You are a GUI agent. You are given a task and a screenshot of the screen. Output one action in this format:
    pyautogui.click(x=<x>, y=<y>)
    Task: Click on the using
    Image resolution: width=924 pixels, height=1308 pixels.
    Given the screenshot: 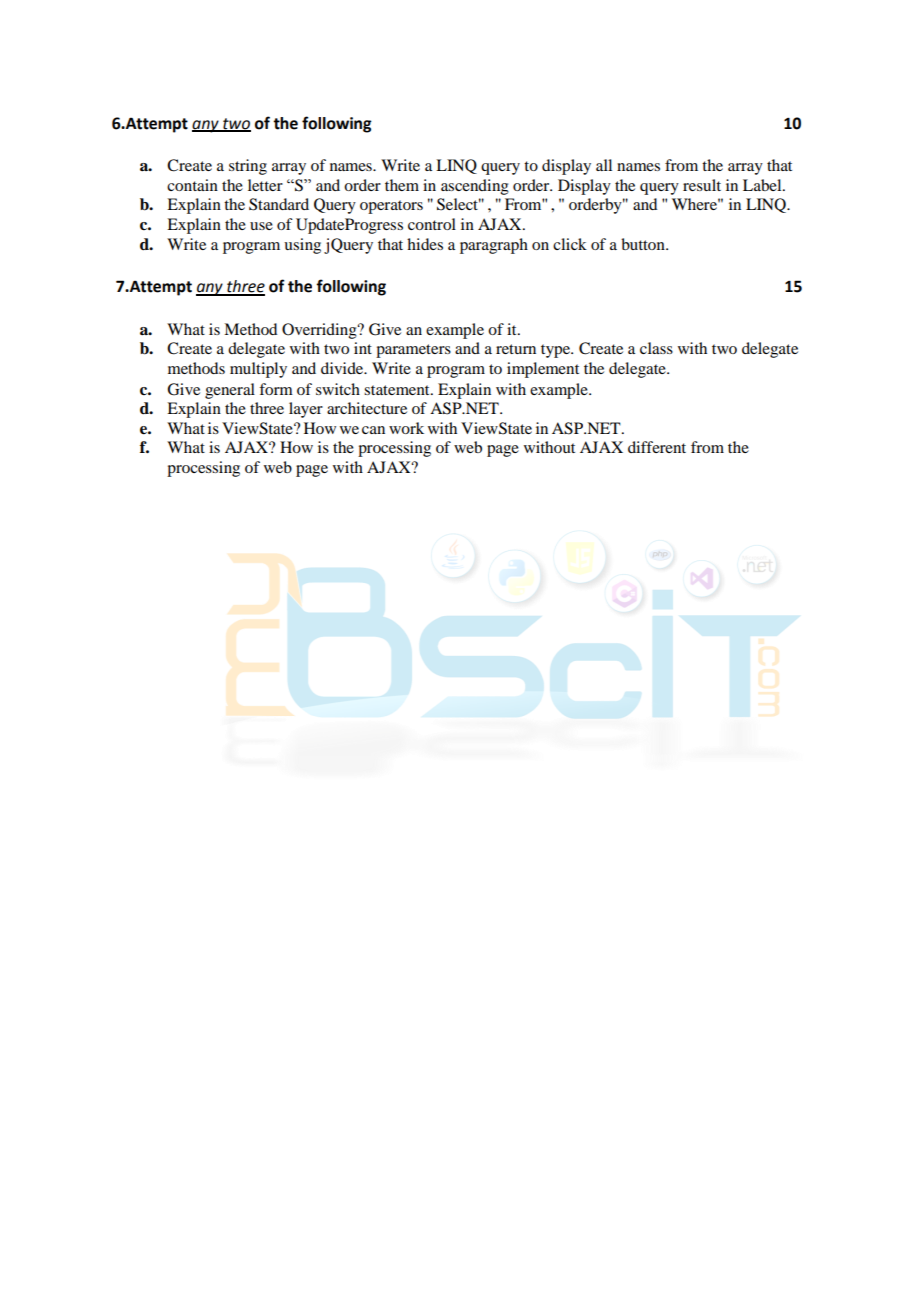 What is the action you would take?
    pyautogui.click(x=302, y=246)
